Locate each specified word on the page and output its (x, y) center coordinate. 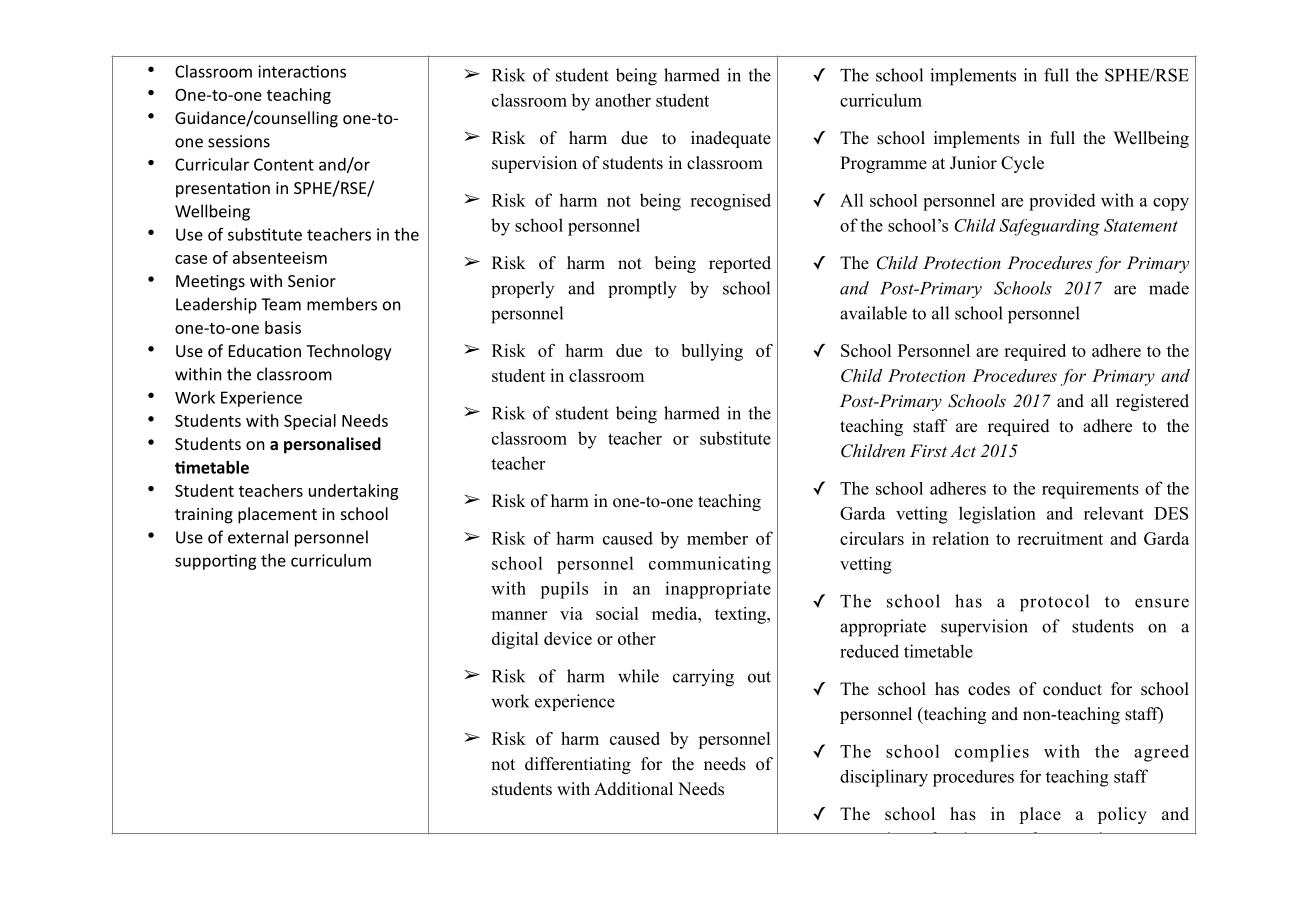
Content (284, 164)
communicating (710, 565)
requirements (1090, 490)
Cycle (1022, 164)
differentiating (578, 765)
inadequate (731, 139)
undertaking (353, 492)
